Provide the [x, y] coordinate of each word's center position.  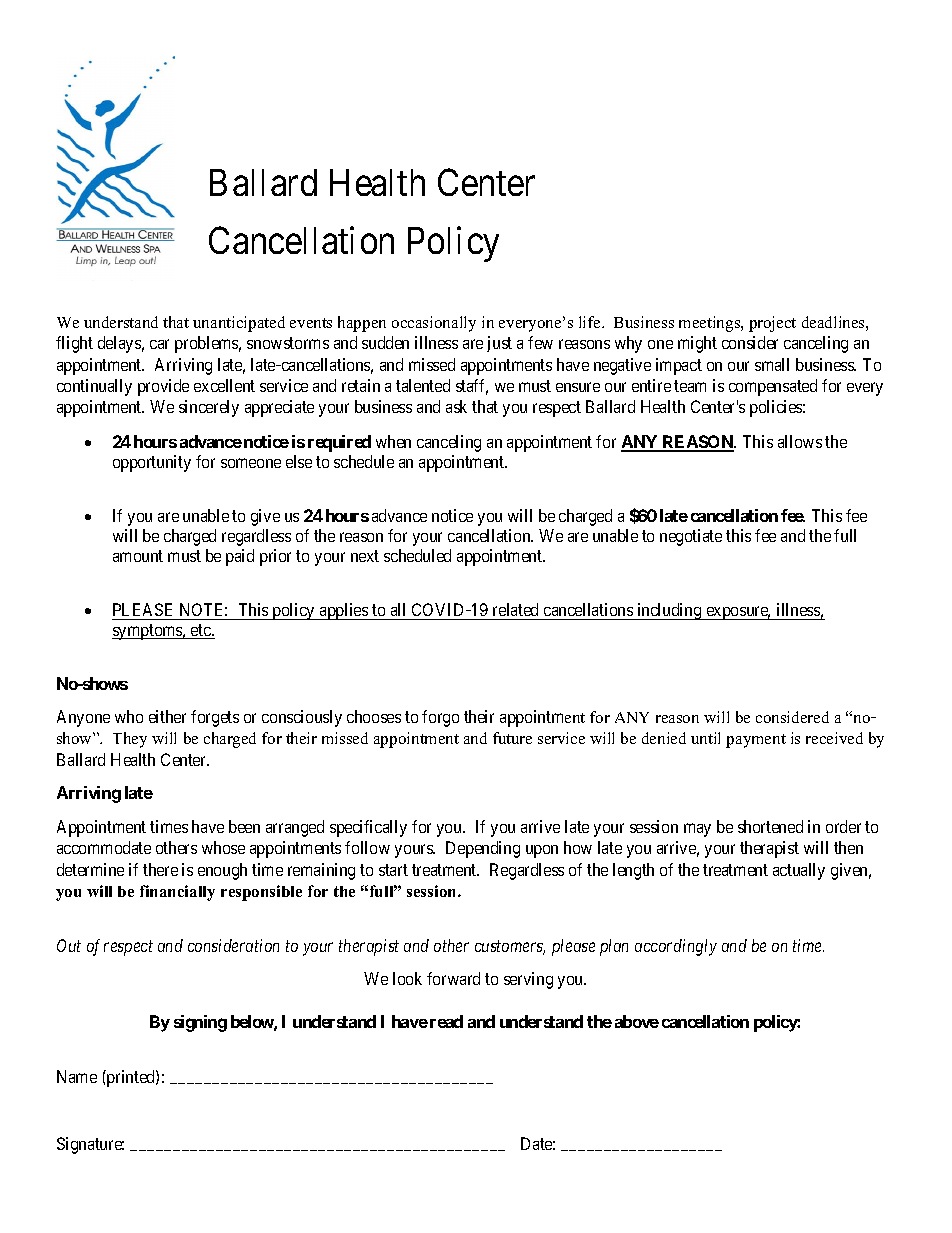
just [499, 344]
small [772, 364]
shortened [770, 826]
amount [138, 556]
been [244, 826]
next [365, 556]
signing [200, 1023]
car [159, 344]
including [669, 611]
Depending [483, 849]
